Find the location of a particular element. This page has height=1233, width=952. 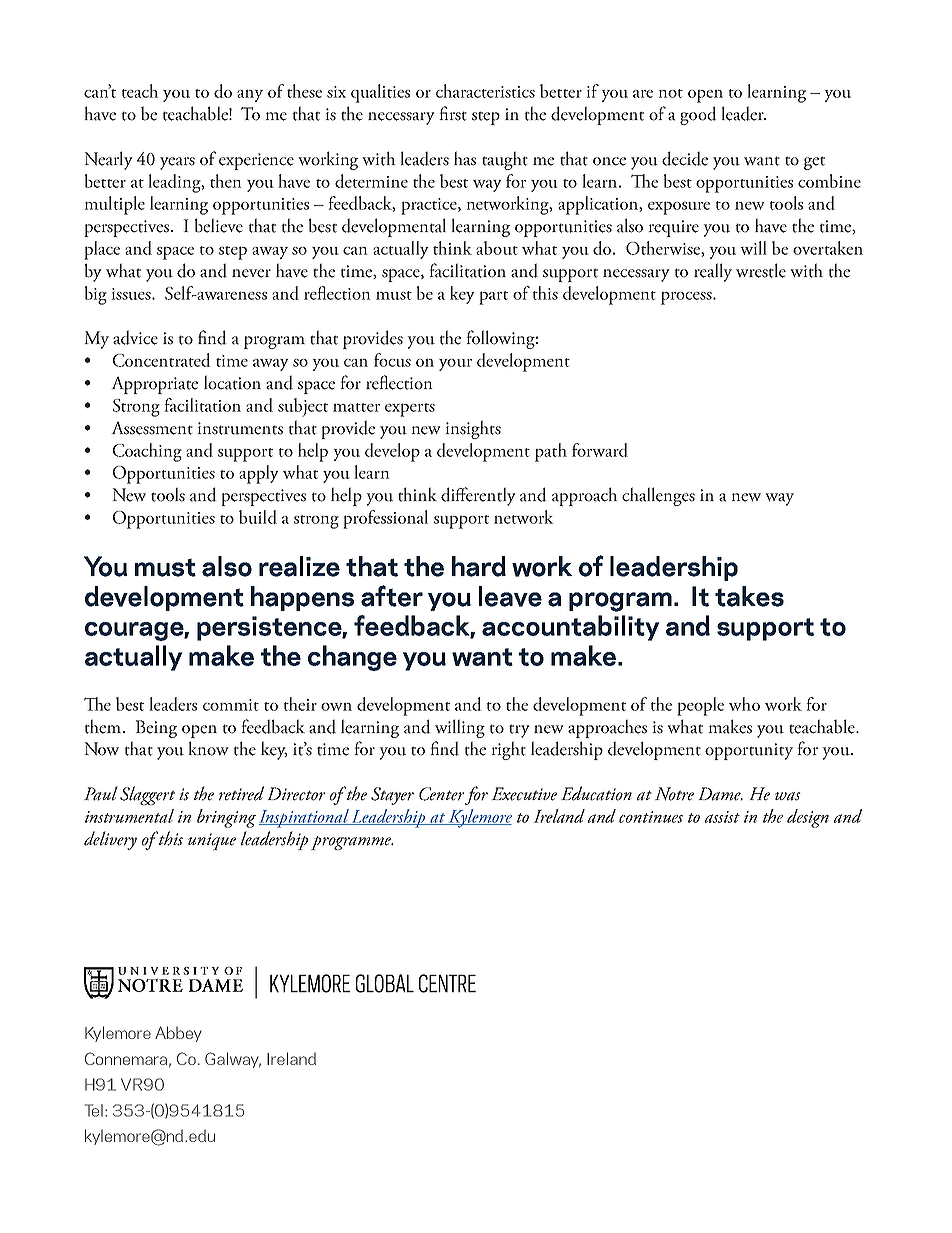

happens is located at coordinates (302, 598).
